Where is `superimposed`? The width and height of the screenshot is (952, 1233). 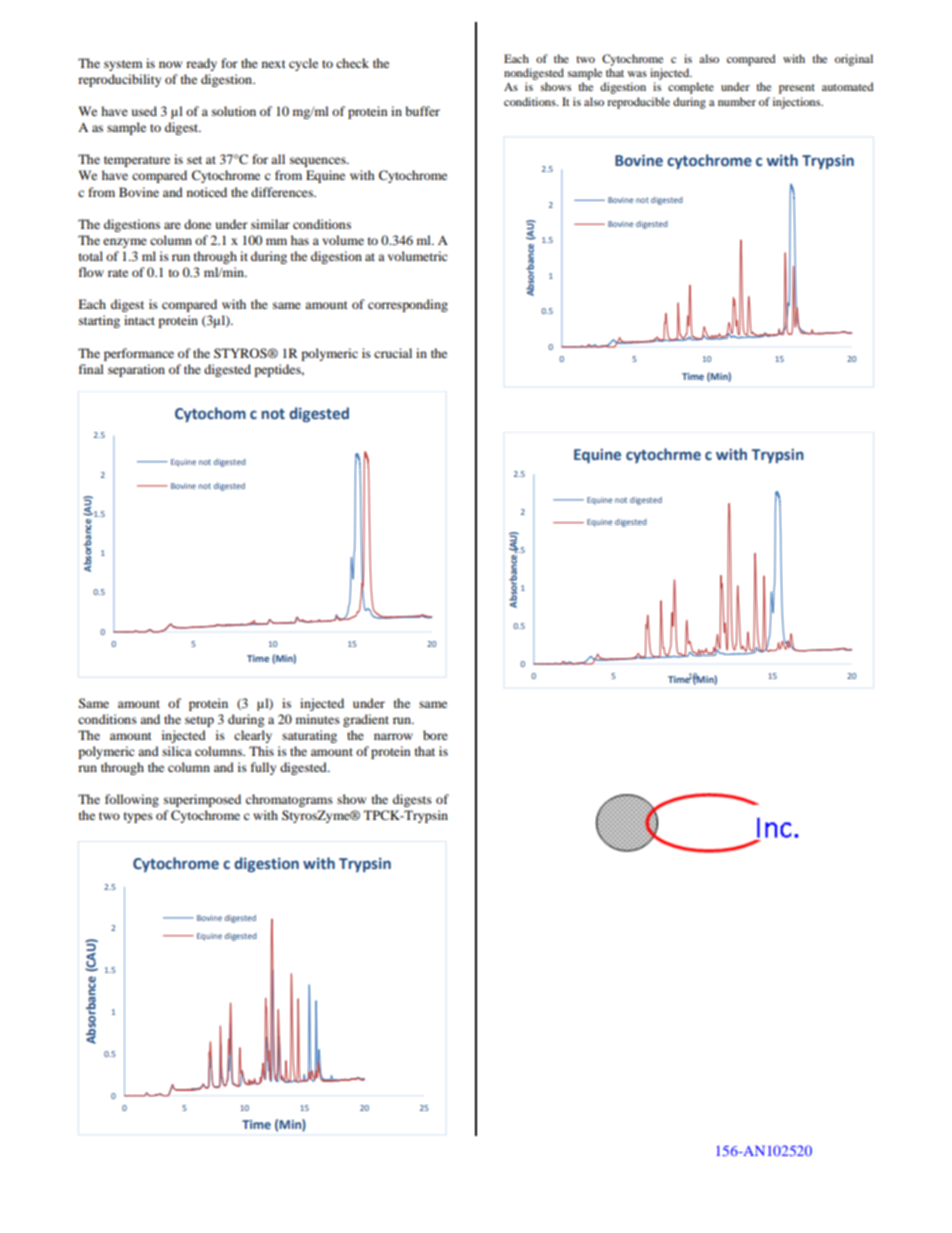 superimposed is located at coordinates (202, 800).
